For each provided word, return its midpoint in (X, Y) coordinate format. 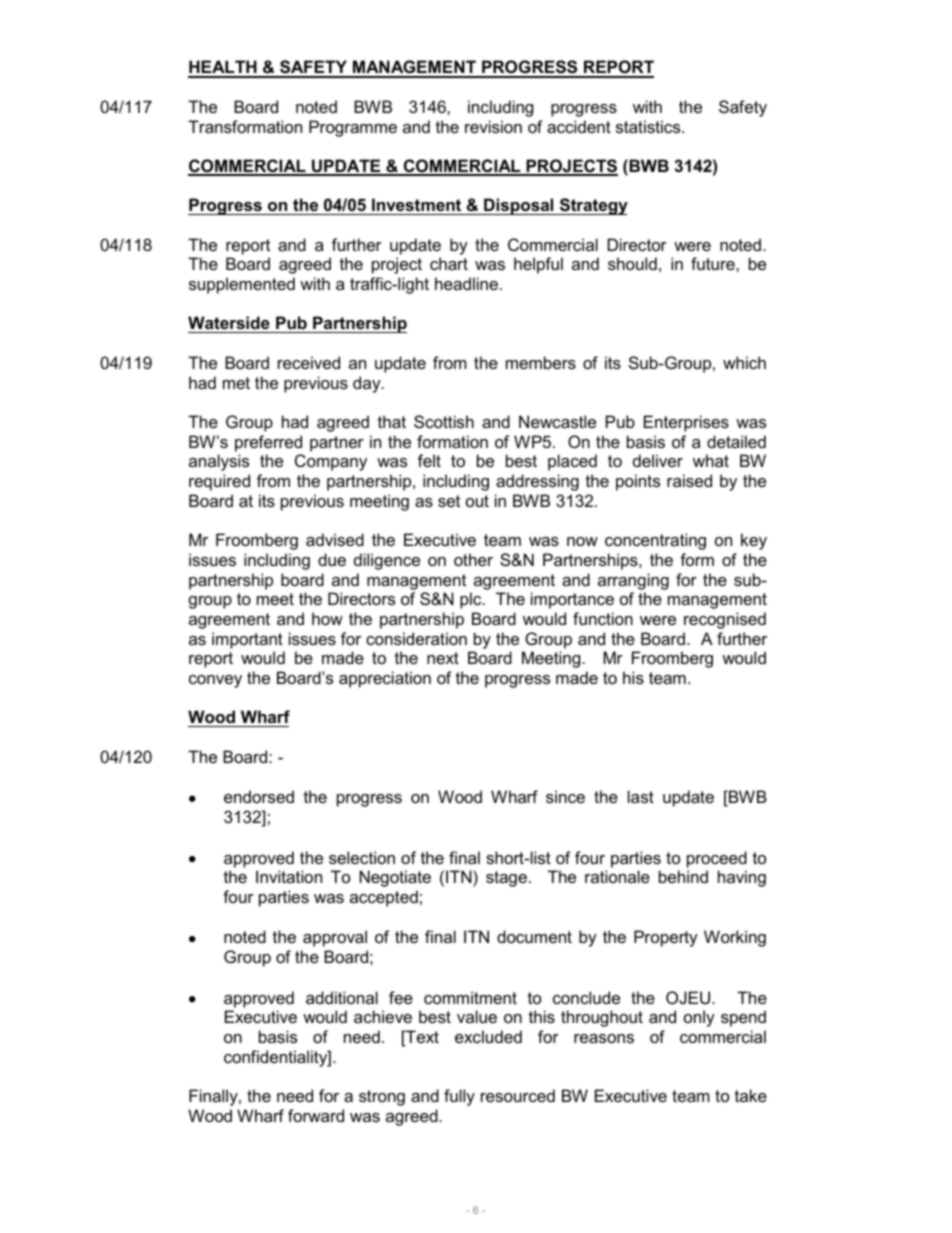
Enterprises (686, 423)
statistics (649, 126)
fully (459, 1097)
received (309, 362)
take (751, 1095)
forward (316, 1115)
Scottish (444, 421)
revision (493, 126)
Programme (353, 128)
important (247, 640)
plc (472, 600)
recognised (725, 620)
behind (683, 876)
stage (506, 879)
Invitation (289, 876)
